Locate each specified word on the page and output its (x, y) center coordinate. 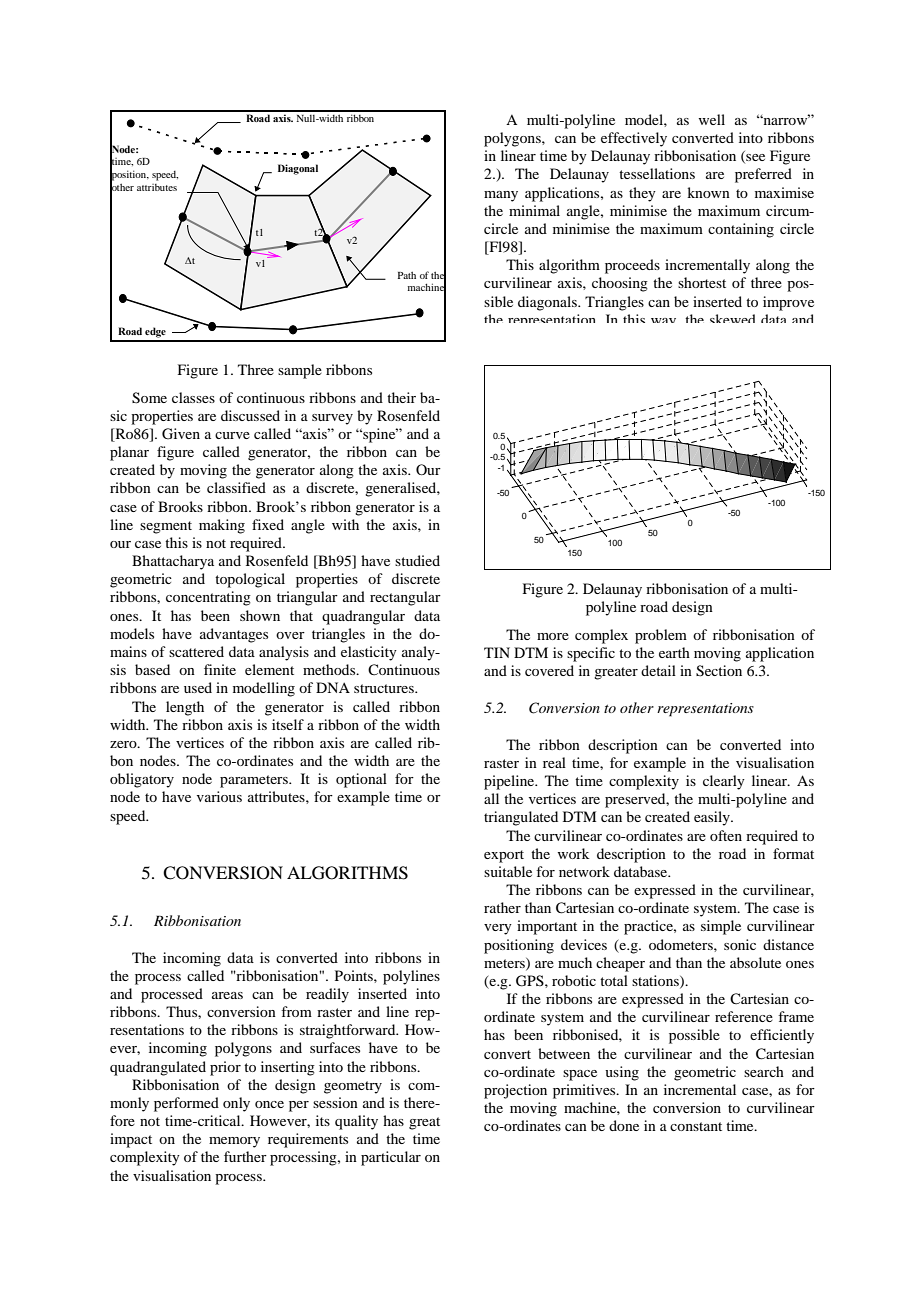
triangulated (521, 818)
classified (236, 487)
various (219, 796)
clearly (724, 782)
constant (696, 1126)
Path (407, 275)
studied (417, 560)
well (712, 119)
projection (515, 1091)
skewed (732, 318)
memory (234, 1142)
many (501, 196)
